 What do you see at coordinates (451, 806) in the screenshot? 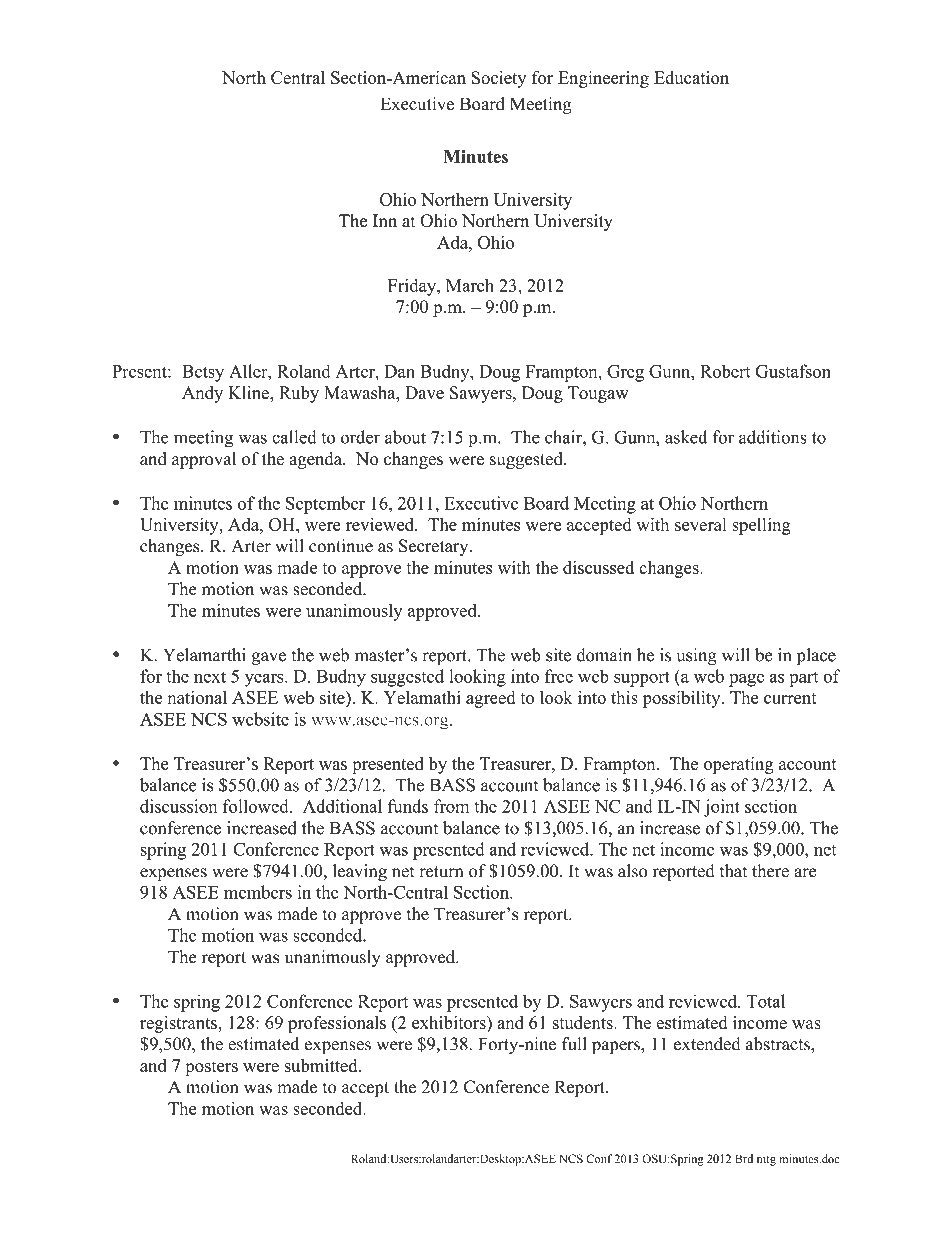
I see `from` at bounding box center [451, 806].
